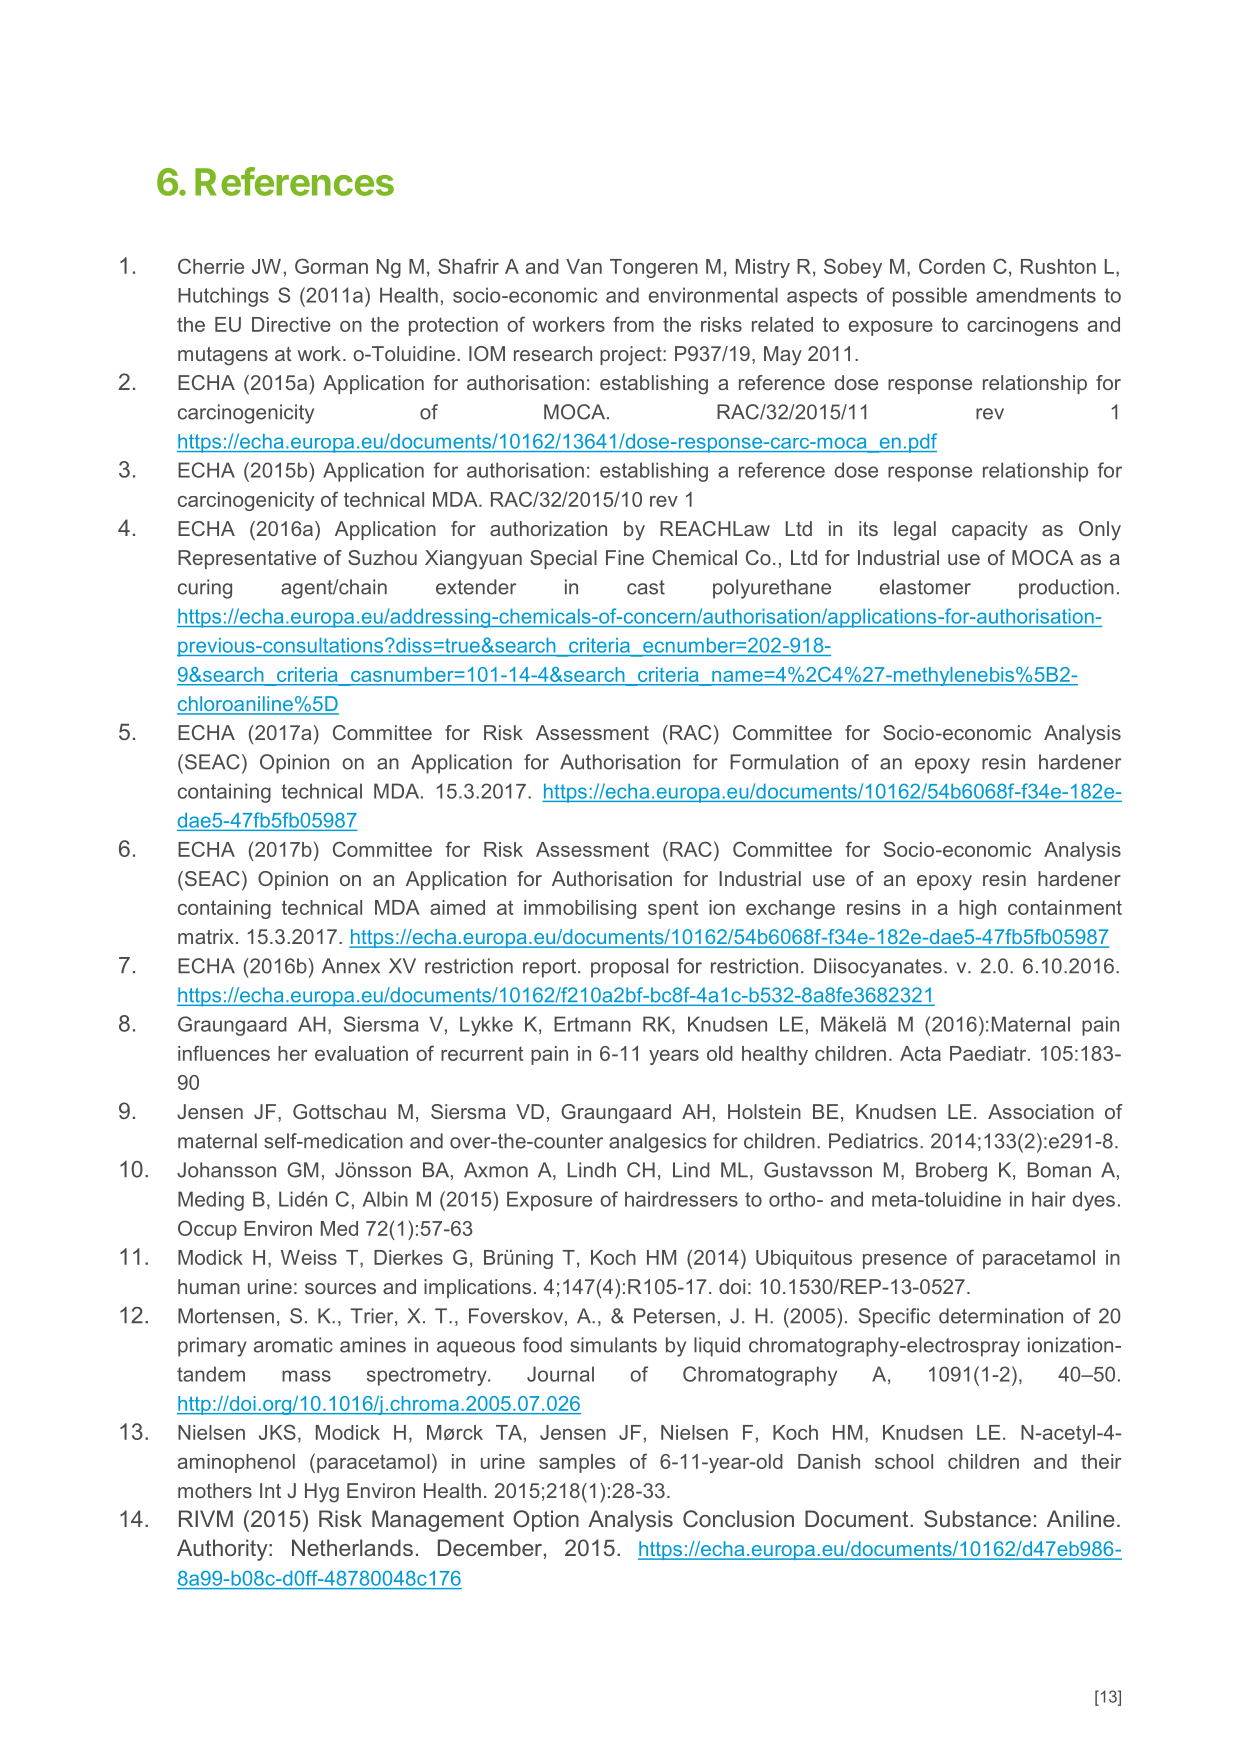  Describe the element at coordinates (270, 1490) in the screenshot. I see `Int` at that location.
